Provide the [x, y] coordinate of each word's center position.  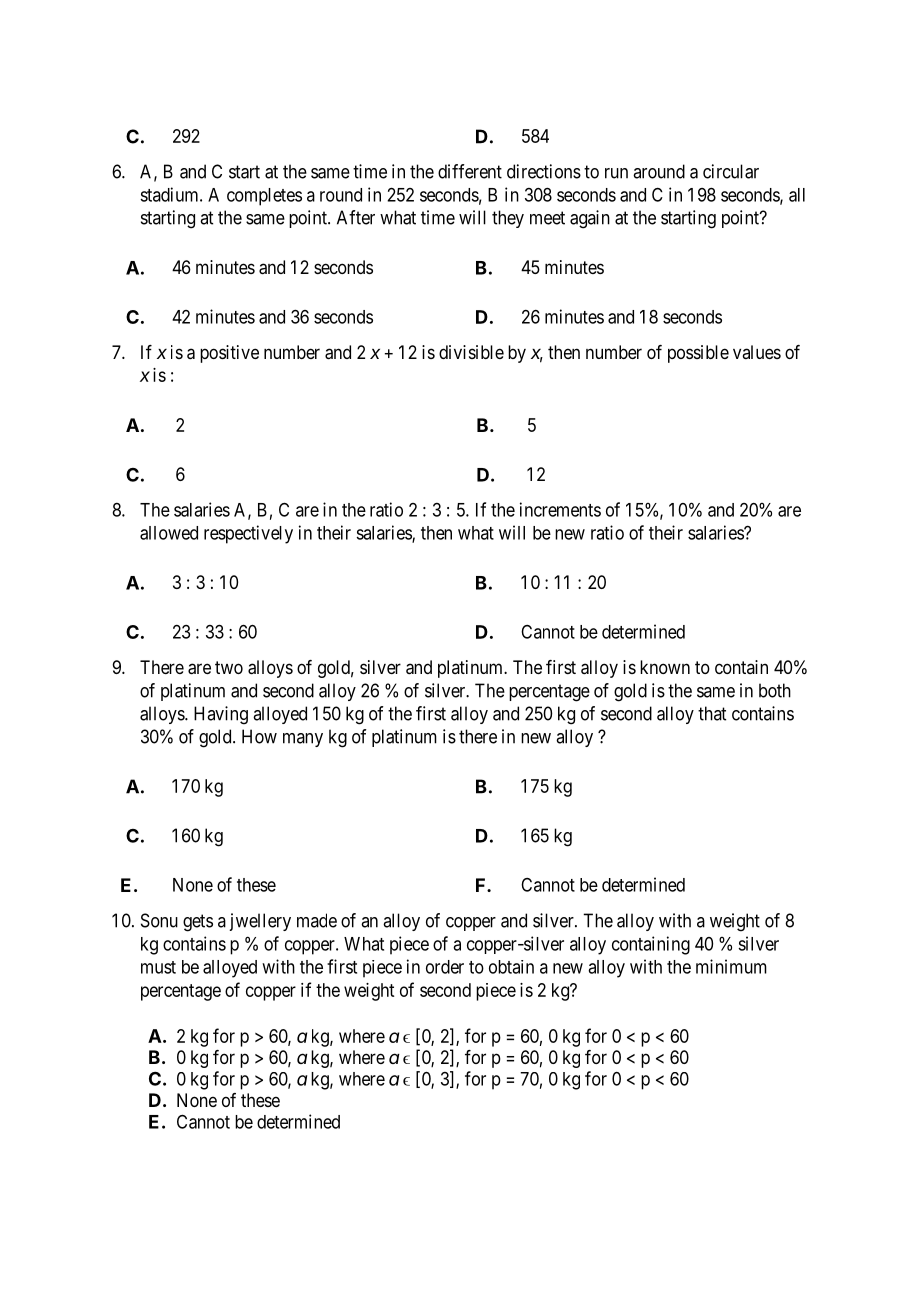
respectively [248, 534]
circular [731, 171]
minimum [731, 966]
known [665, 667]
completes [264, 197]
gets [198, 923]
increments [560, 509]
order [445, 967]
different [470, 171]
